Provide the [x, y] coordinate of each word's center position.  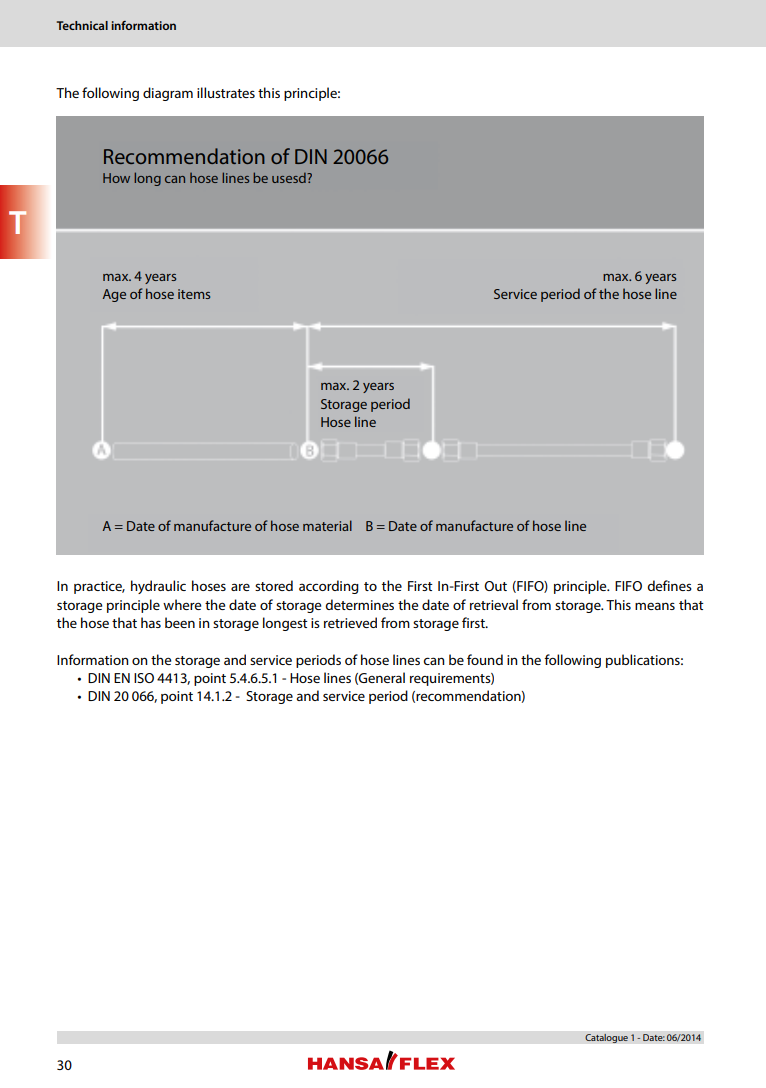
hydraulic [158, 587]
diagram [168, 94]
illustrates [226, 92]
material [327, 525]
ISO [144, 678]
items [194, 294]
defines [669, 585]
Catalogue [606, 1038]
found [485, 659]
